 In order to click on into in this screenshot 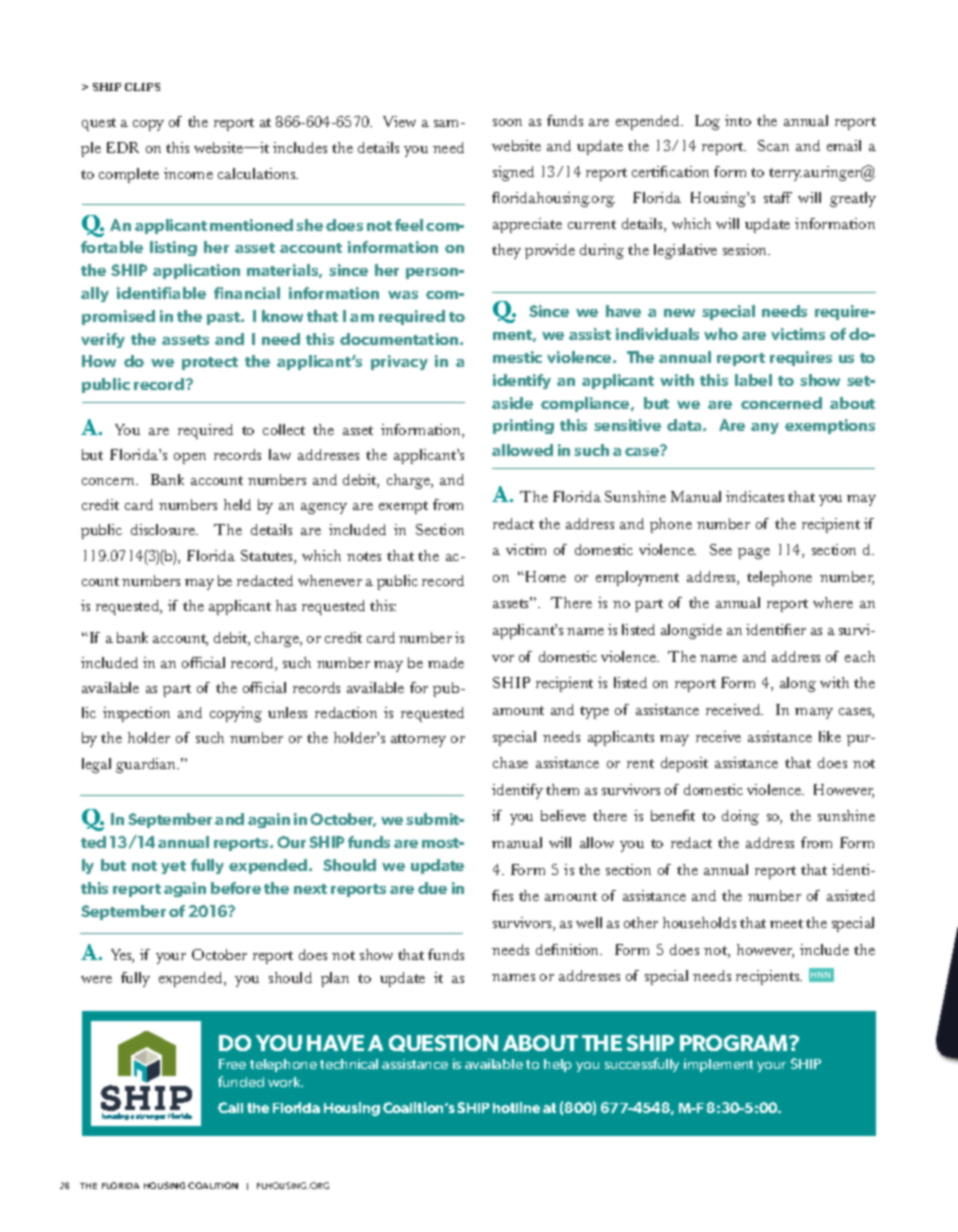, I will do `click(738, 120)`.
